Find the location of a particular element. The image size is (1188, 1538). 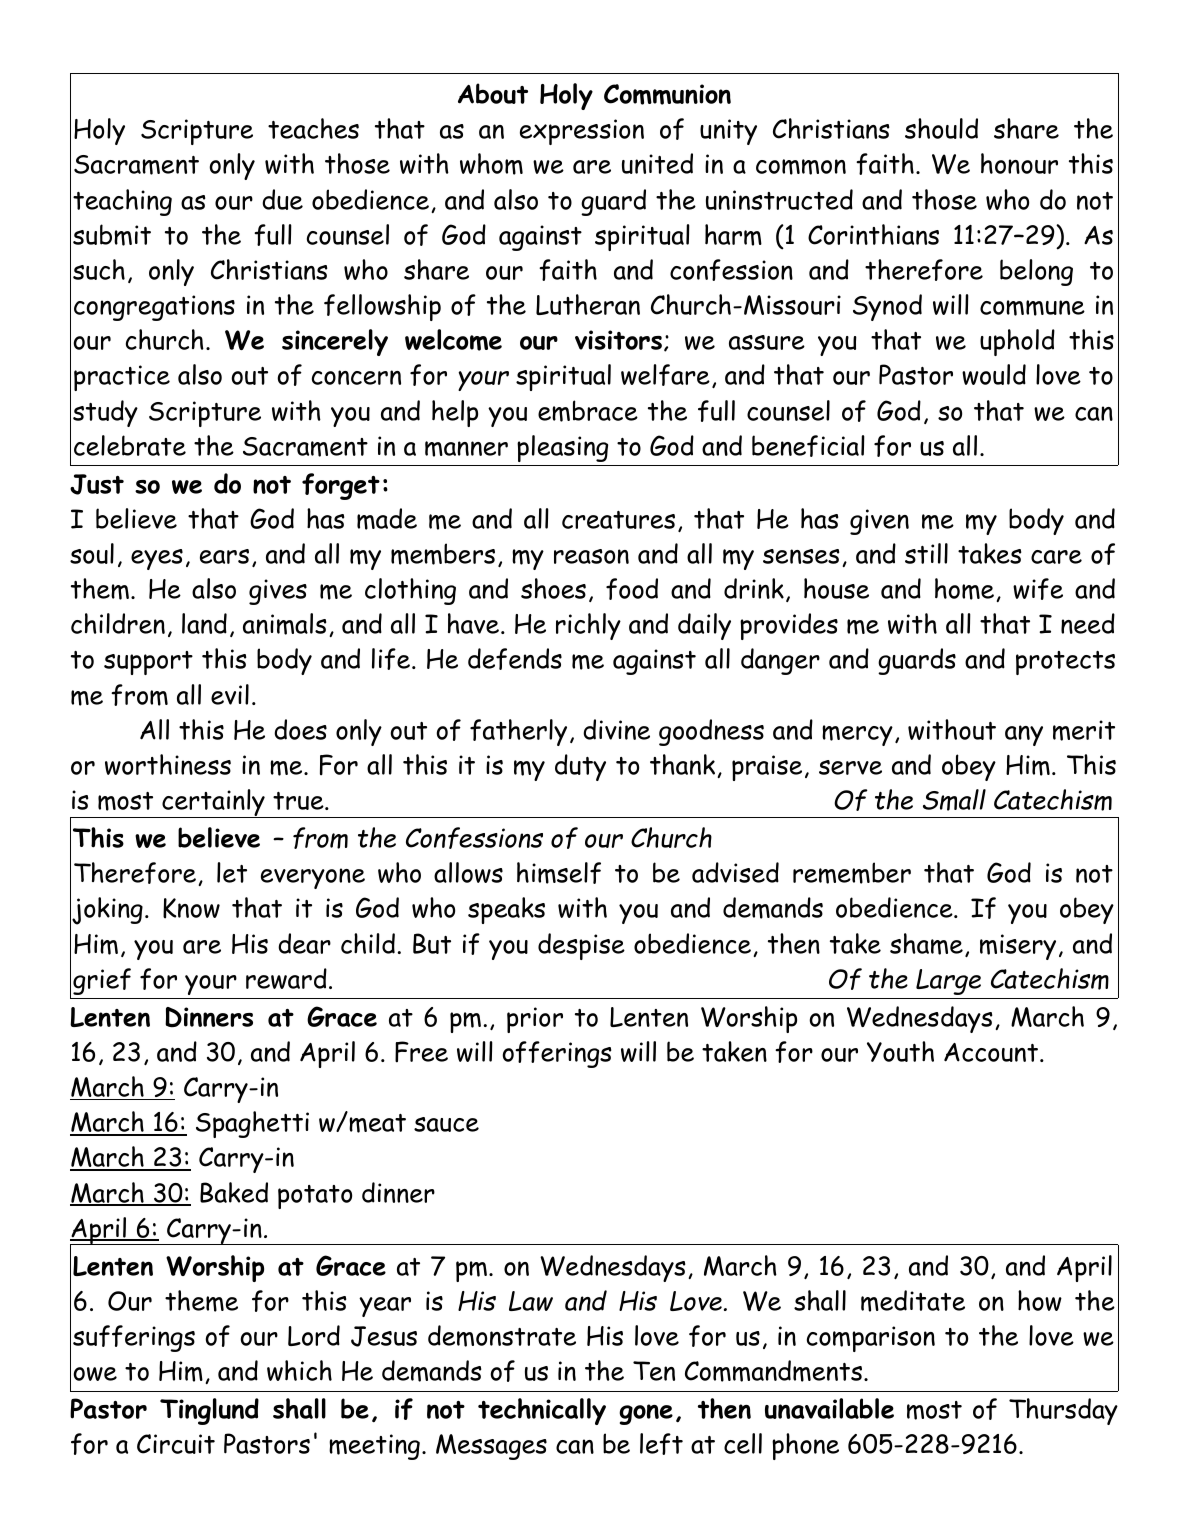

himself is located at coordinates (559, 873).
